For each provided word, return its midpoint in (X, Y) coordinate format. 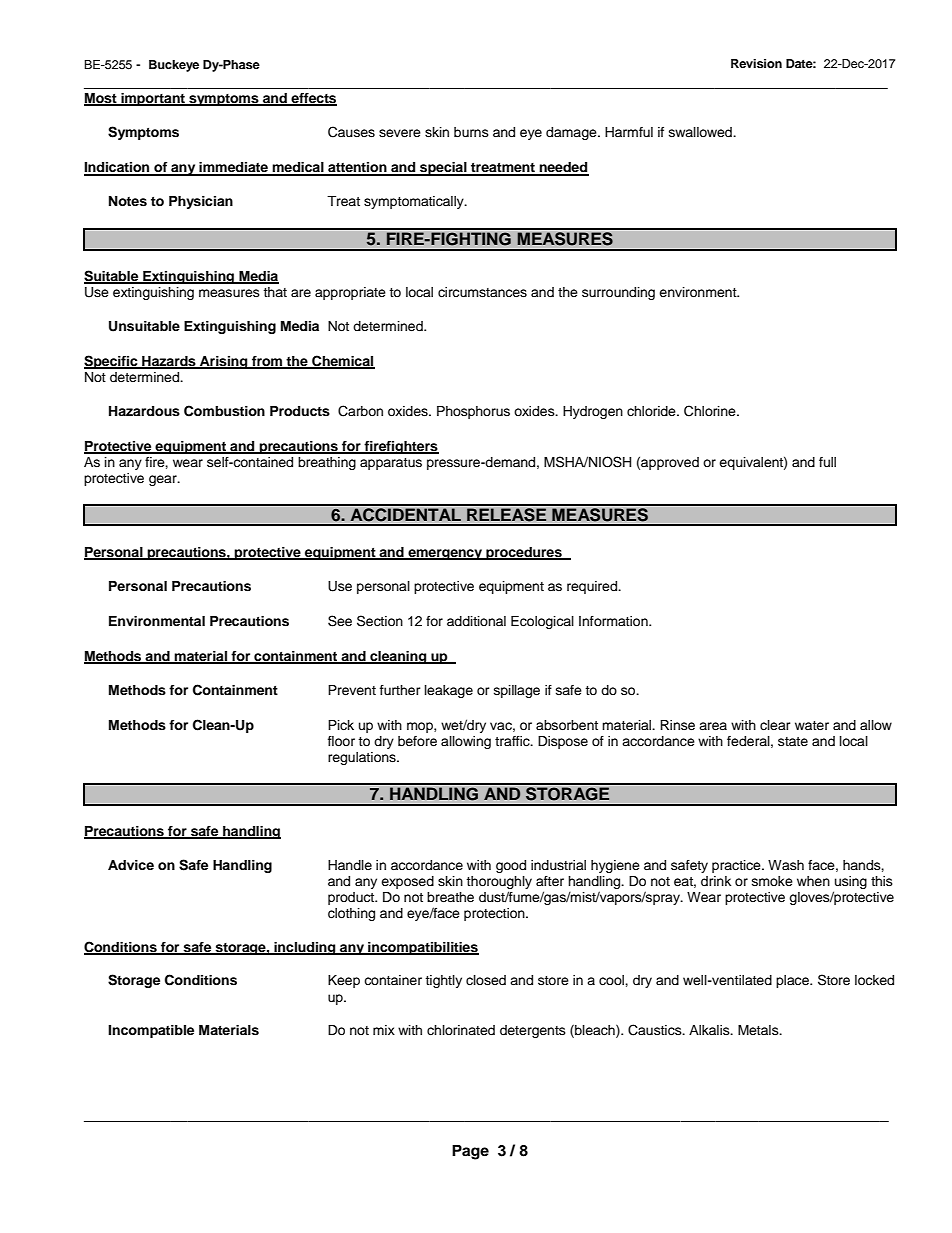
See (340, 621)
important (153, 99)
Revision (756, 63)
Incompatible (151, 1031)
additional (476, 621)
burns (471, 132)
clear (775, 725)
